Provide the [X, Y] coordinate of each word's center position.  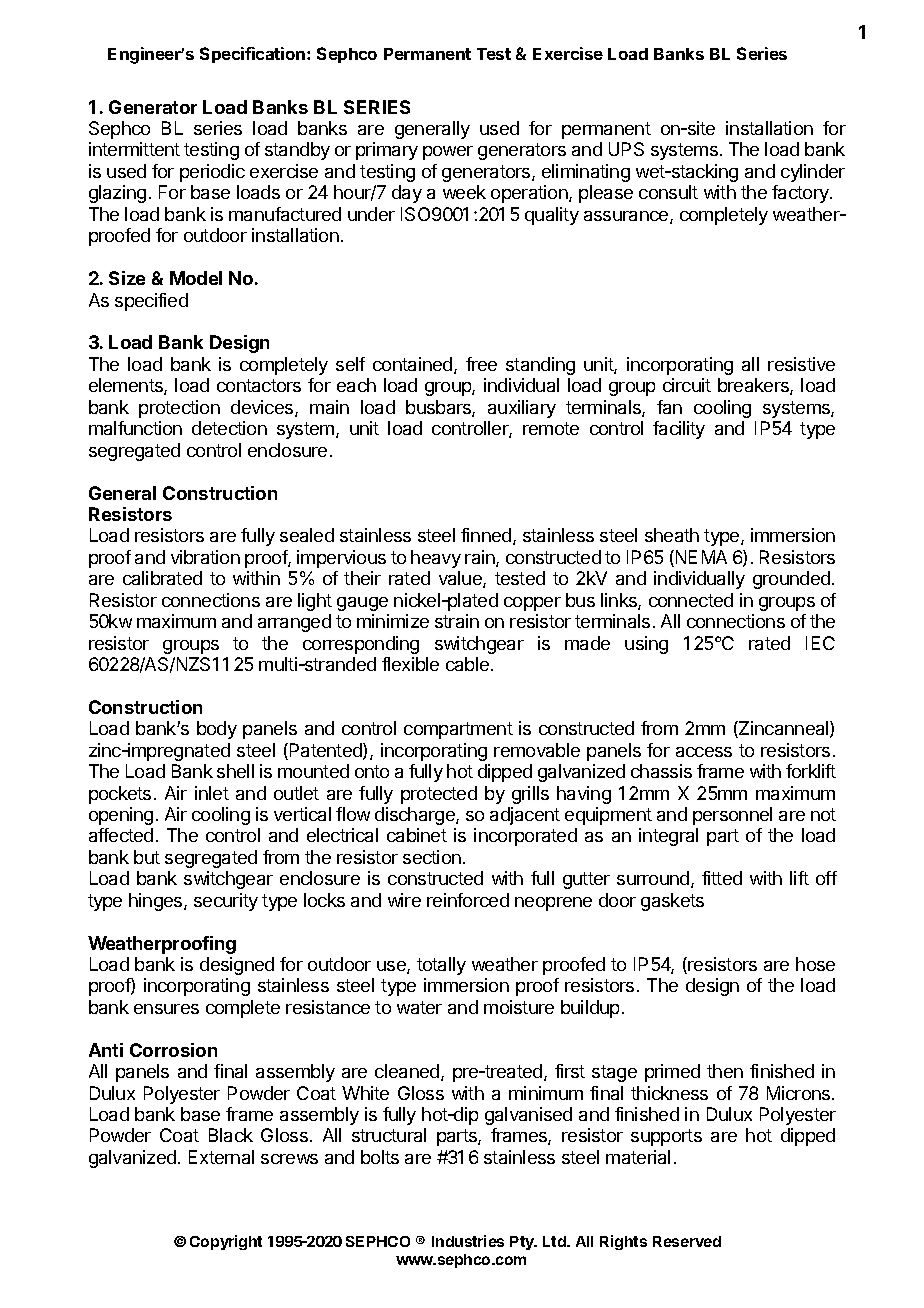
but [147, 857]
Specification [254, 55]
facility [679, 430]
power [448, 153]
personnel [732, 816]
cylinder [813, 173]
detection [229, 428]
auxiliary [522, 409]
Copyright [226, 1242]
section [432, 857]
